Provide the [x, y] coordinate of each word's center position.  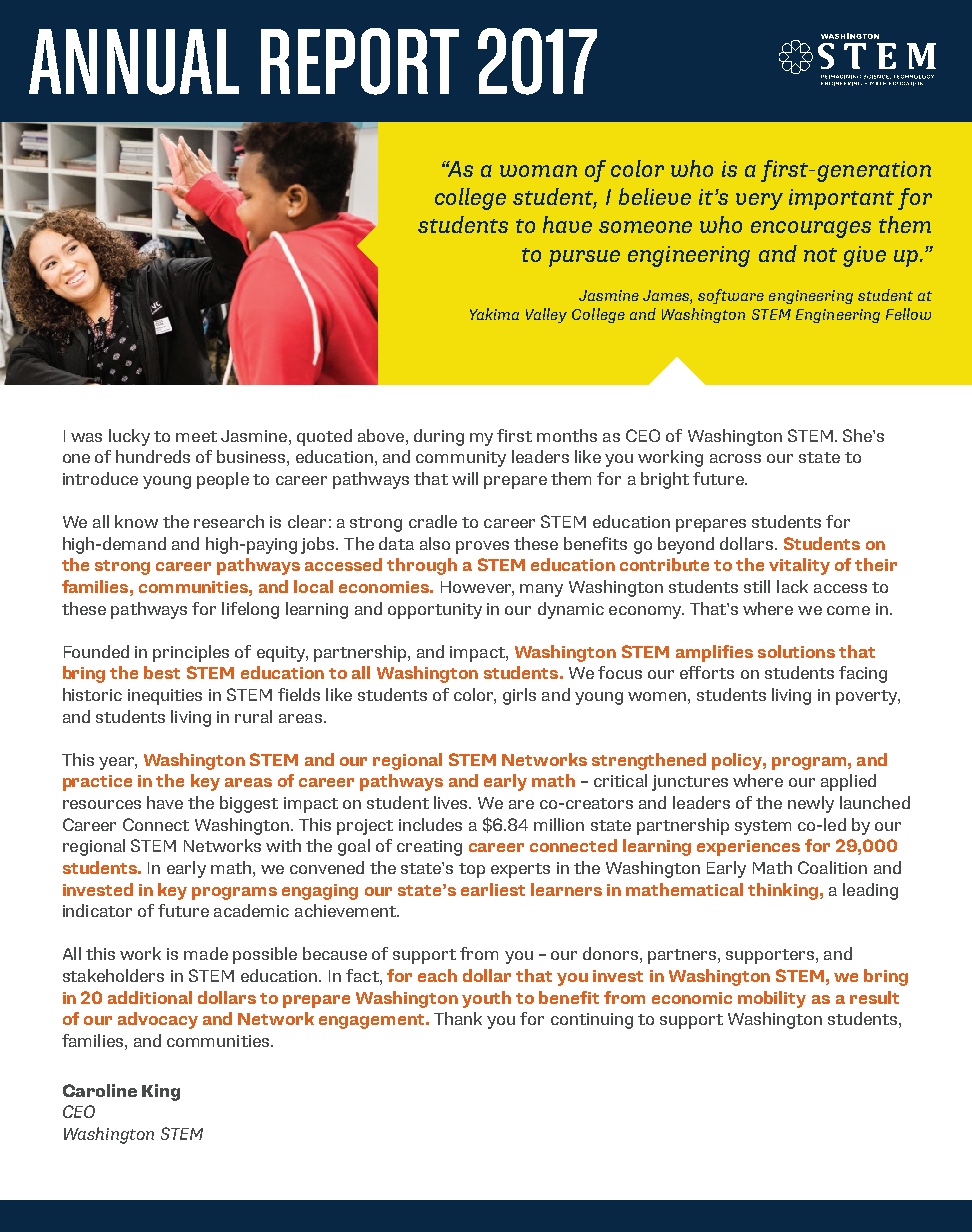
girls [519, 696]
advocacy [158, 1020]
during [439, 437]
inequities [165, 697]
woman [538, 171]
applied [848, 782]
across [735, 458]
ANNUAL [134, 62]
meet [196, 436]
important [841, 199]
